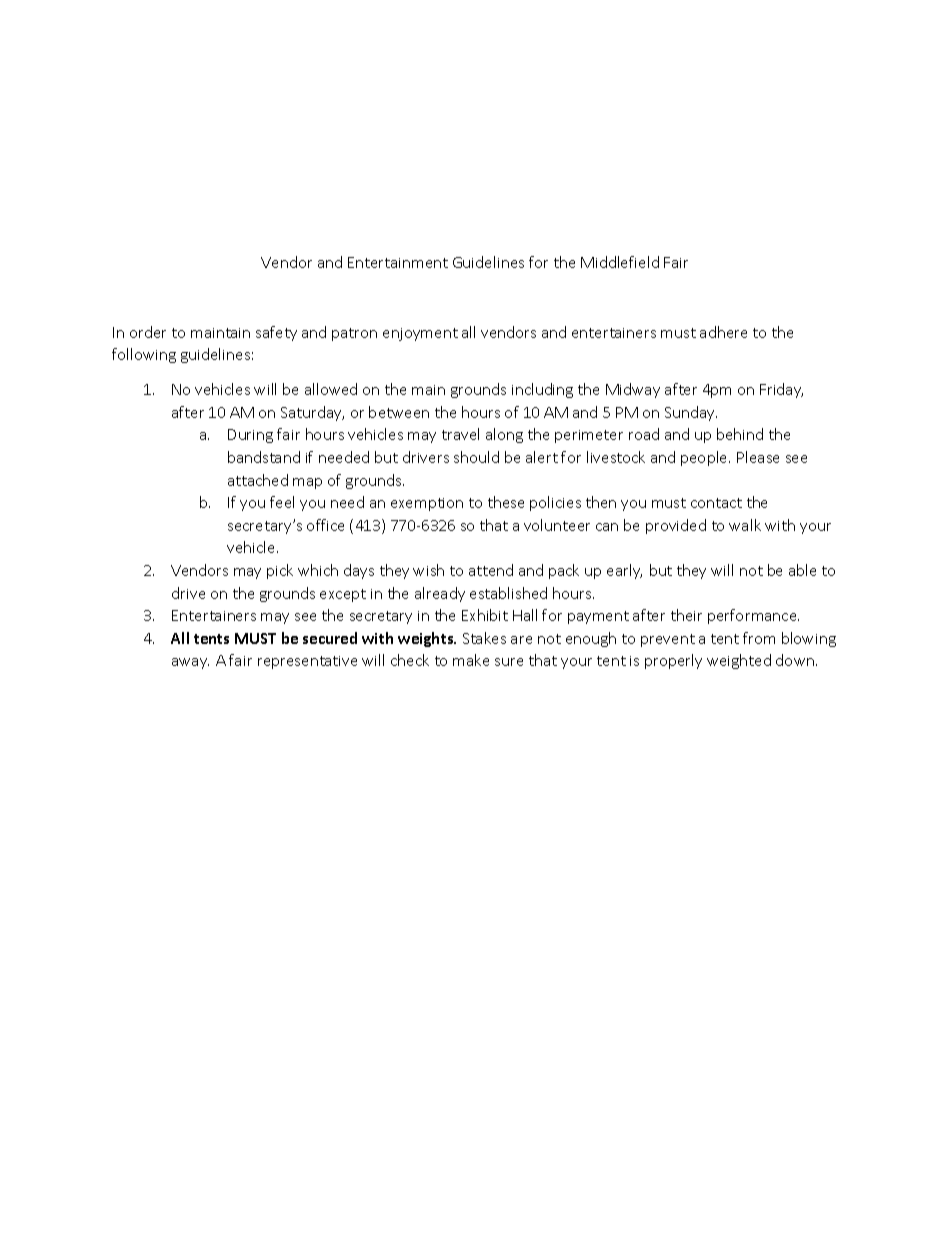 The height and width of the screenshot is (1233, 952). Describe the element at coordinates (280, 571) in the screenshot. I see `pick` at that location.
